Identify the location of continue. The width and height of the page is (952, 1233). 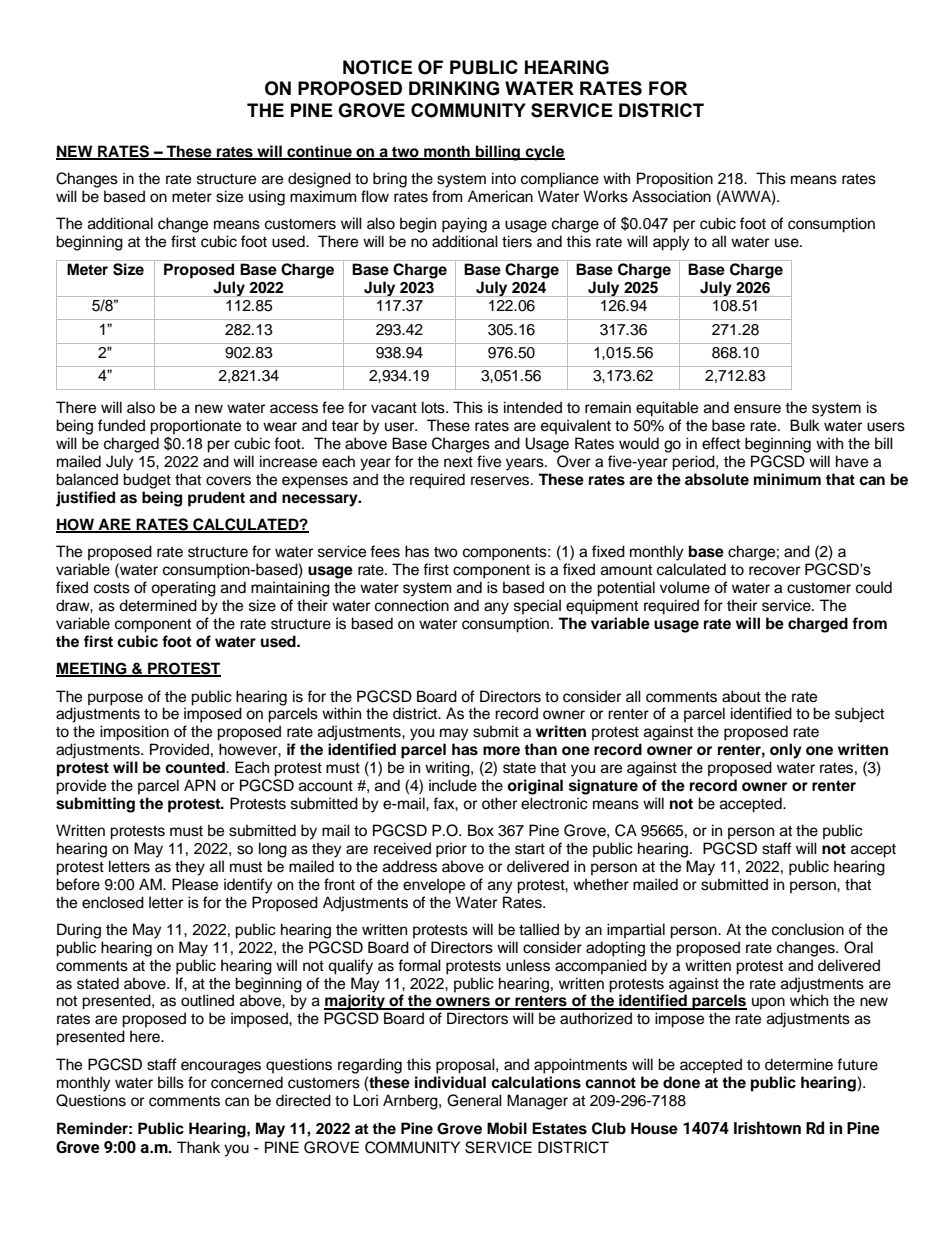
(319, 152).
